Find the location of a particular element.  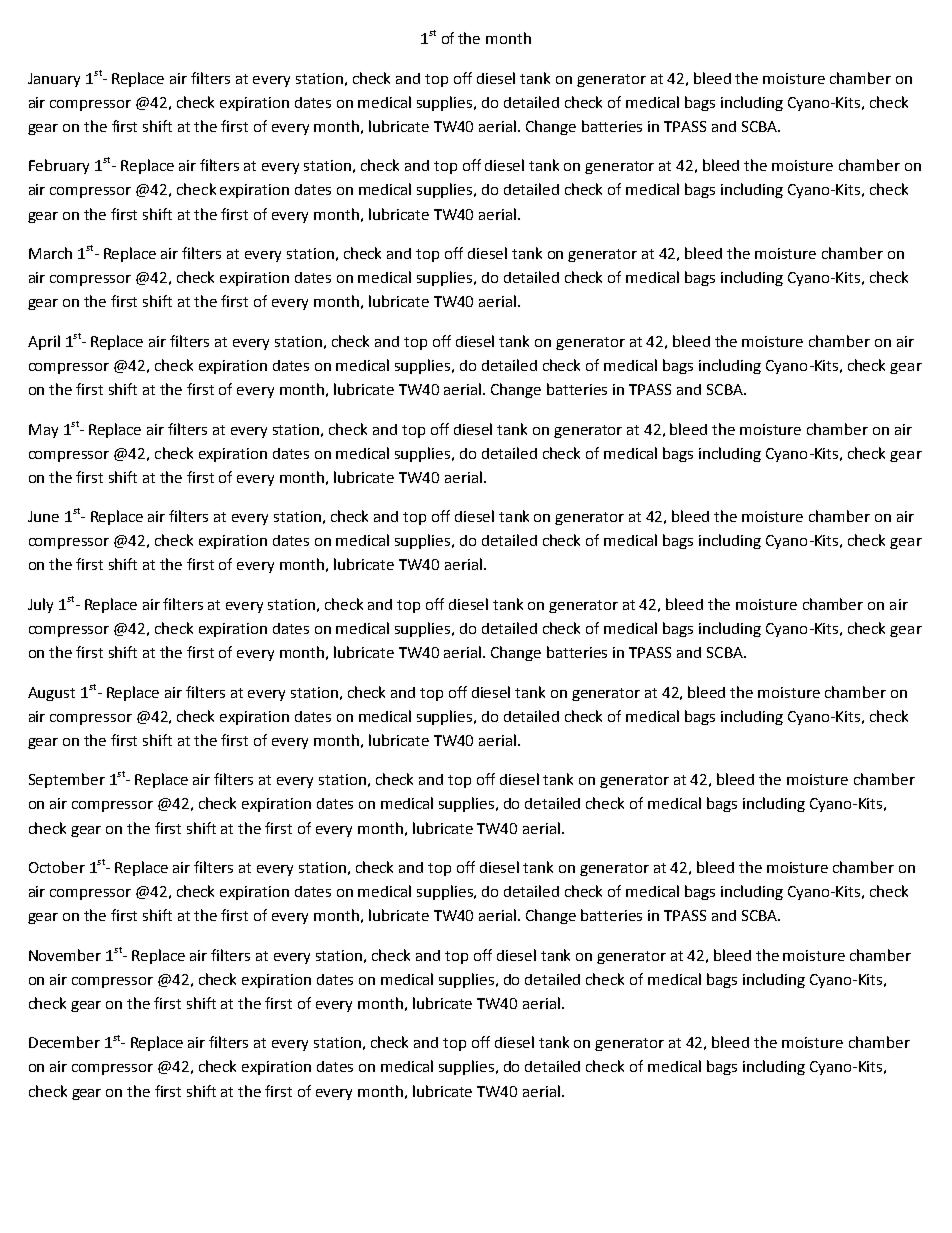

March is located at coordinates (50, 253).
